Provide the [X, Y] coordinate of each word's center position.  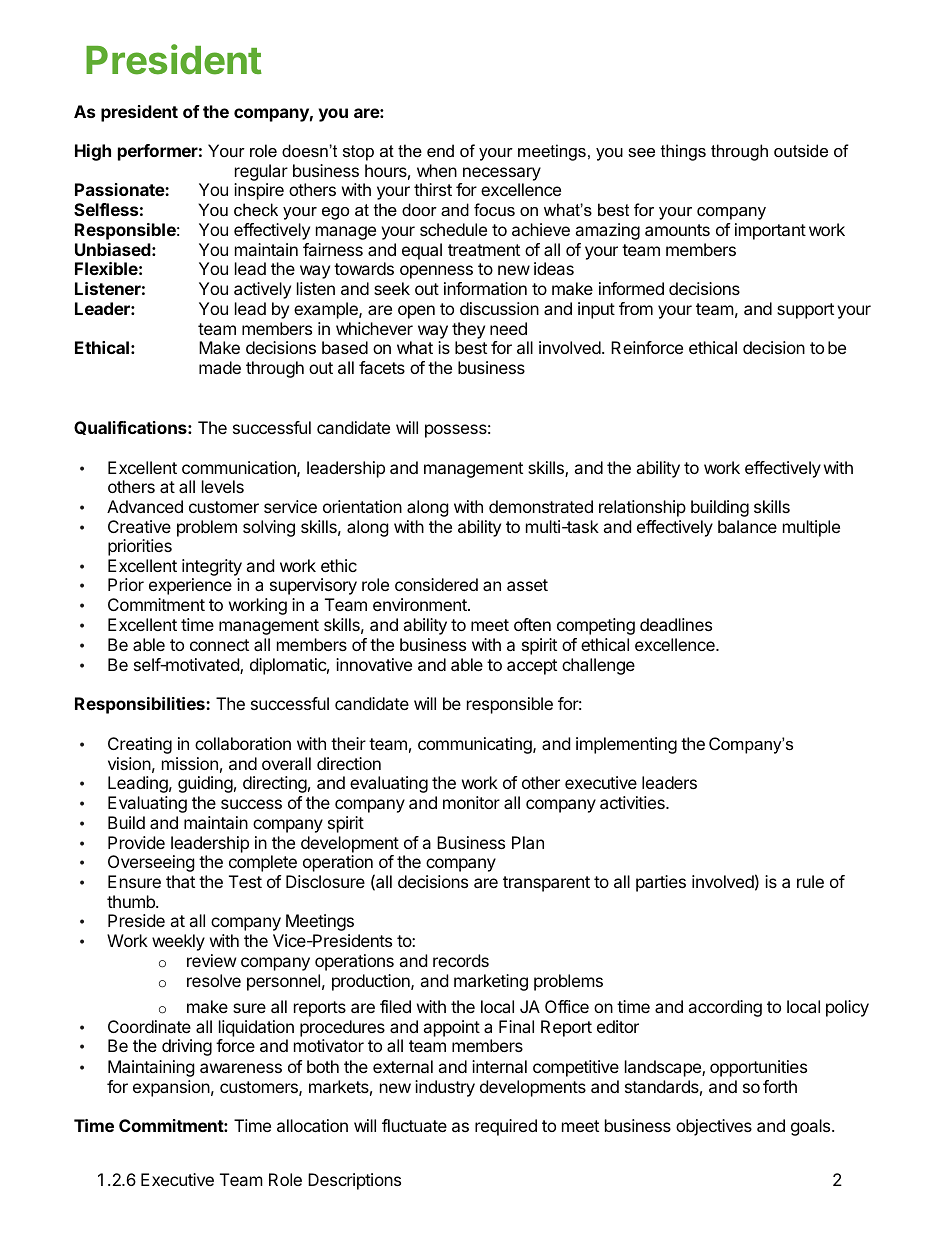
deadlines [676, 624]
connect [219, 645]
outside [801, 150]
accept [532, 667]
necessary [501, 175]
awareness [241, 1068]
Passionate [120, 189]
